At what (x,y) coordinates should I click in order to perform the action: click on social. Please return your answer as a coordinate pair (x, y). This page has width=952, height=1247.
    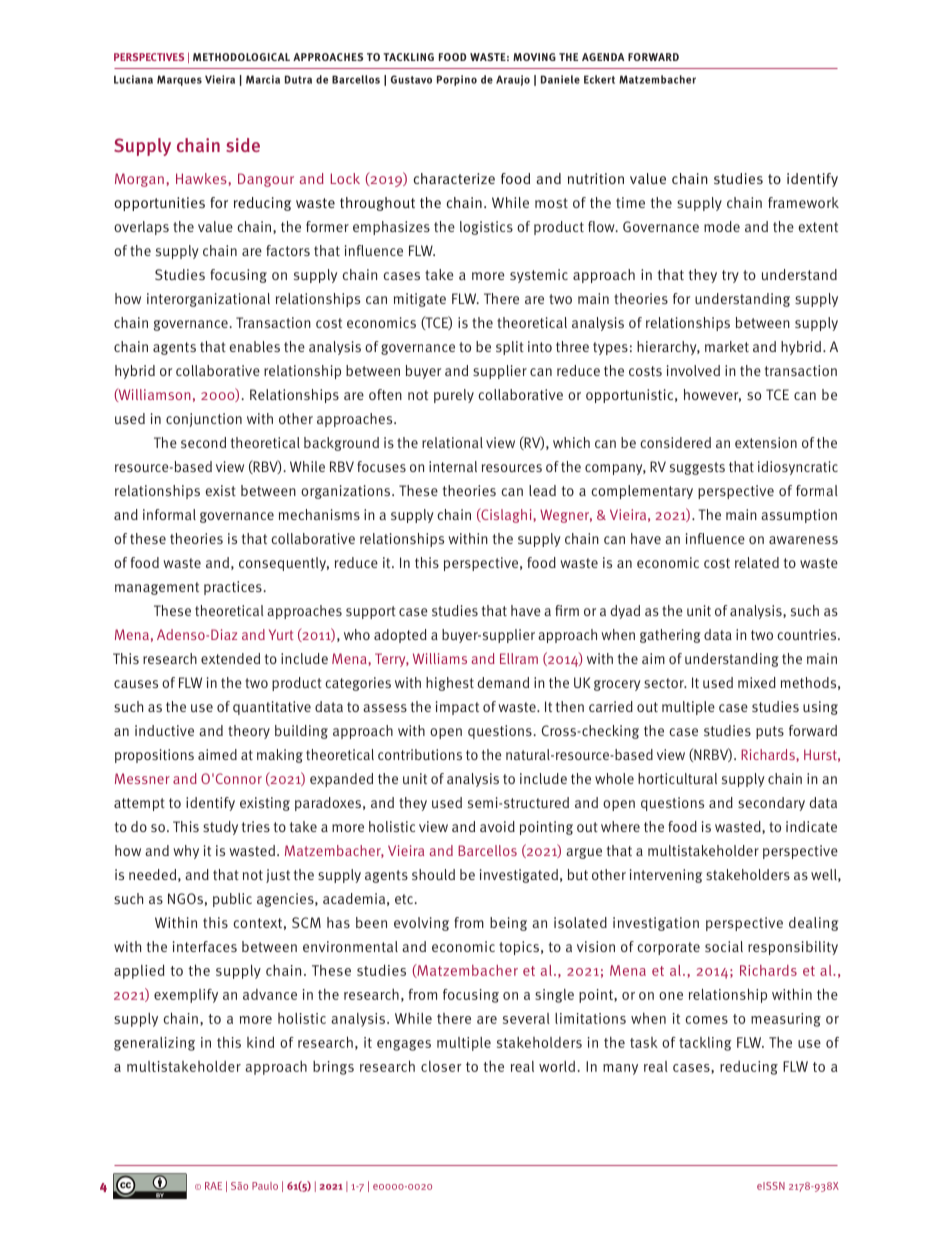
    Looking at the image, I should click on (724, 946).
